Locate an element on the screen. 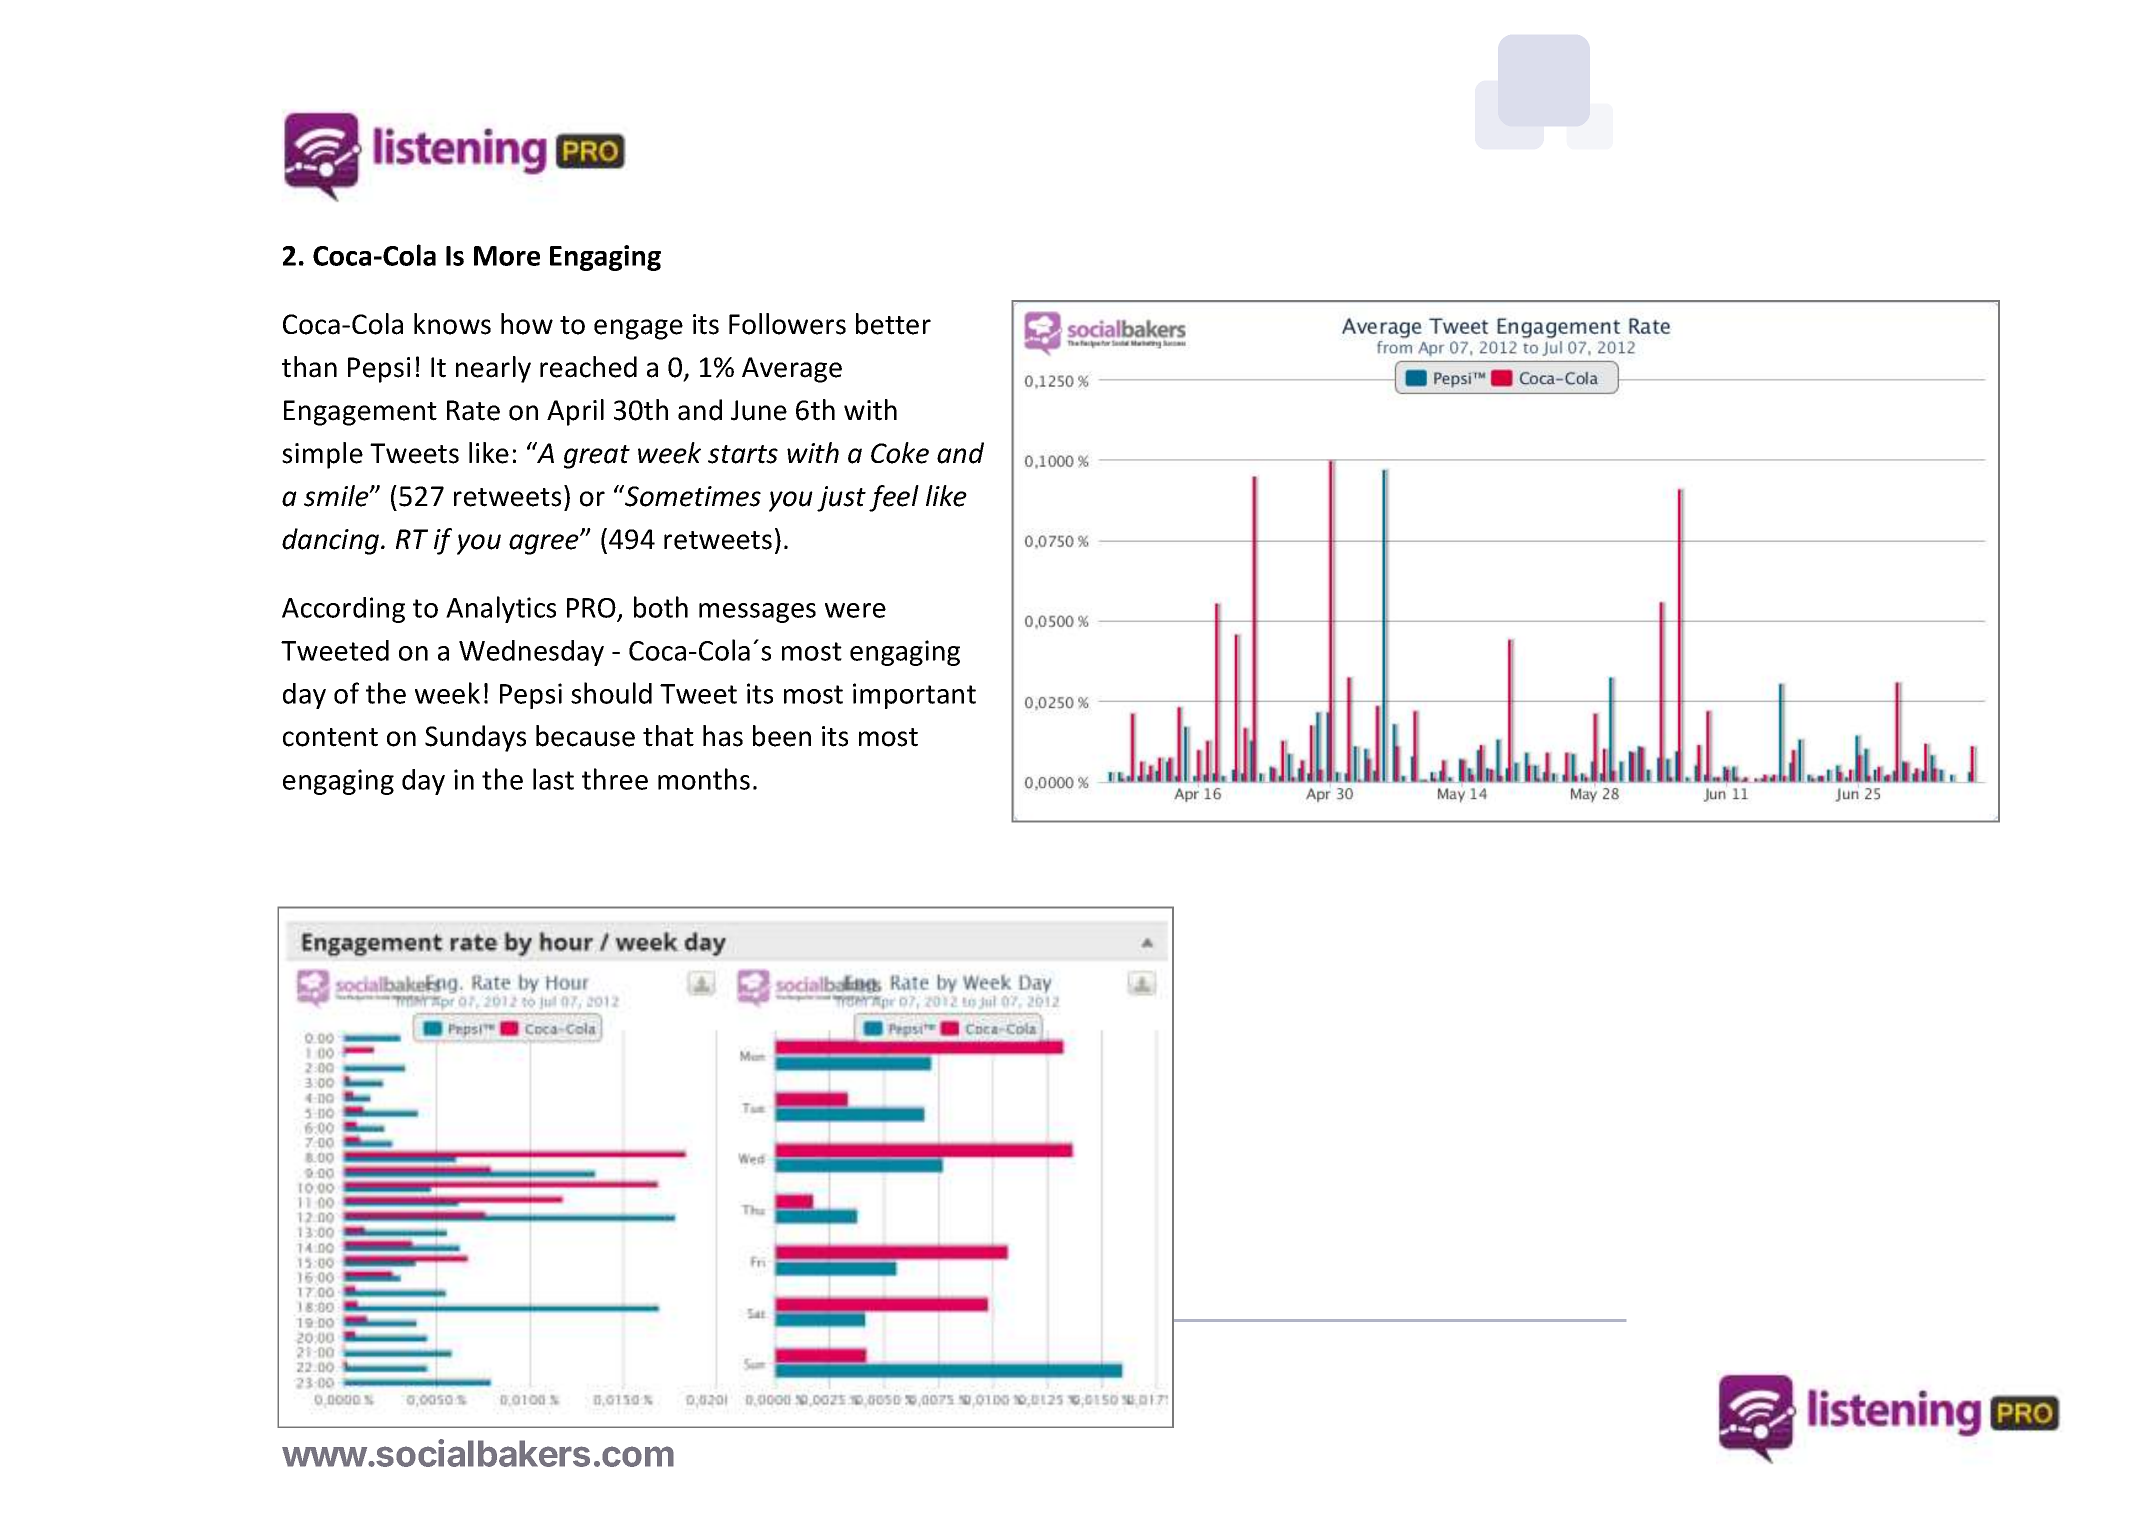  just is located at coordinates (841, 499).
